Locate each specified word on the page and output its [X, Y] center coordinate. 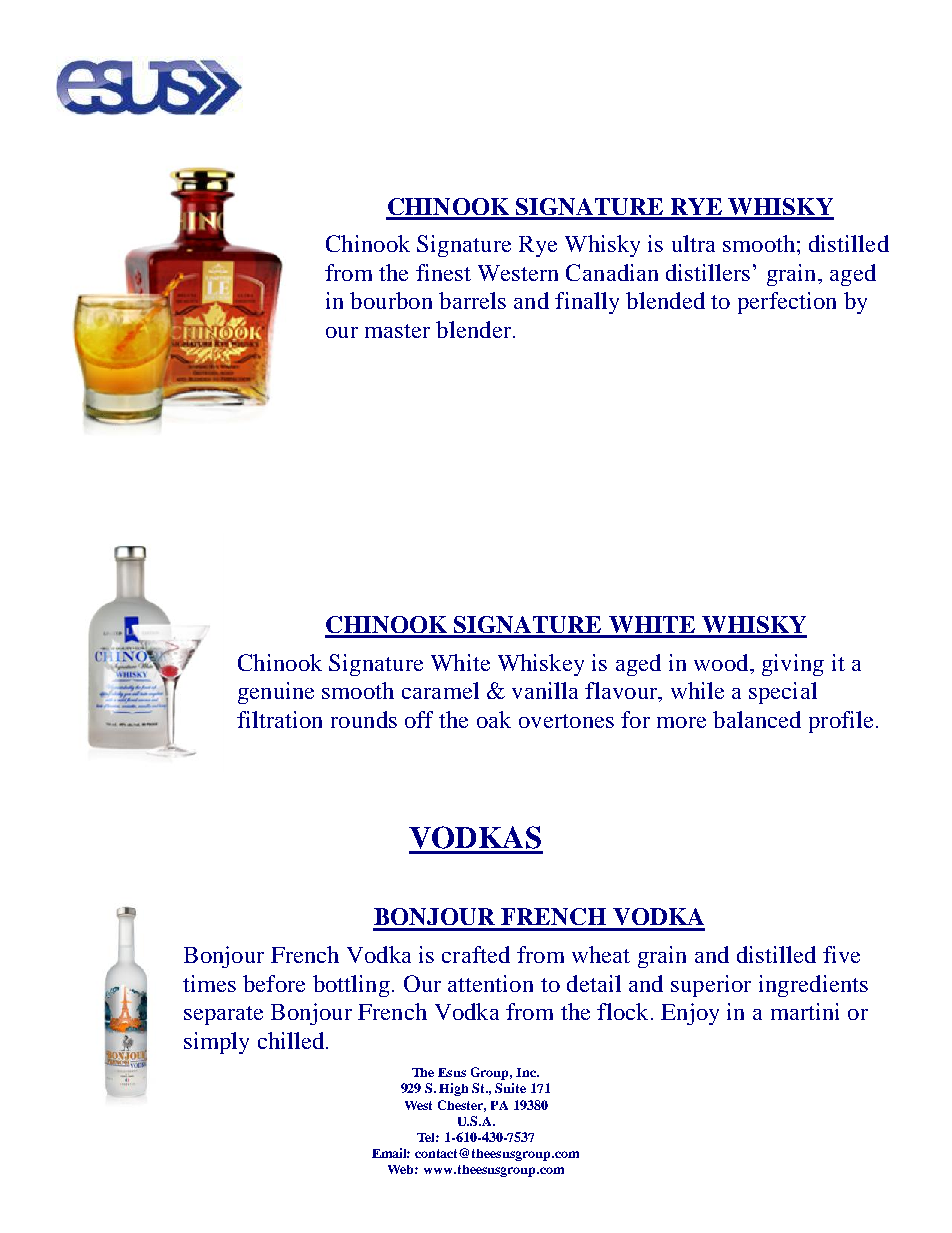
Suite [510, 1088]
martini [805, 1011]
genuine [276, 693]
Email [391, 1153]
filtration [279, 719]
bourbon [391, 300]
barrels [472, 300]
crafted [476, 954]
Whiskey [541, 665]
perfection [787, 303]
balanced [757, 719]
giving [793, 665]
